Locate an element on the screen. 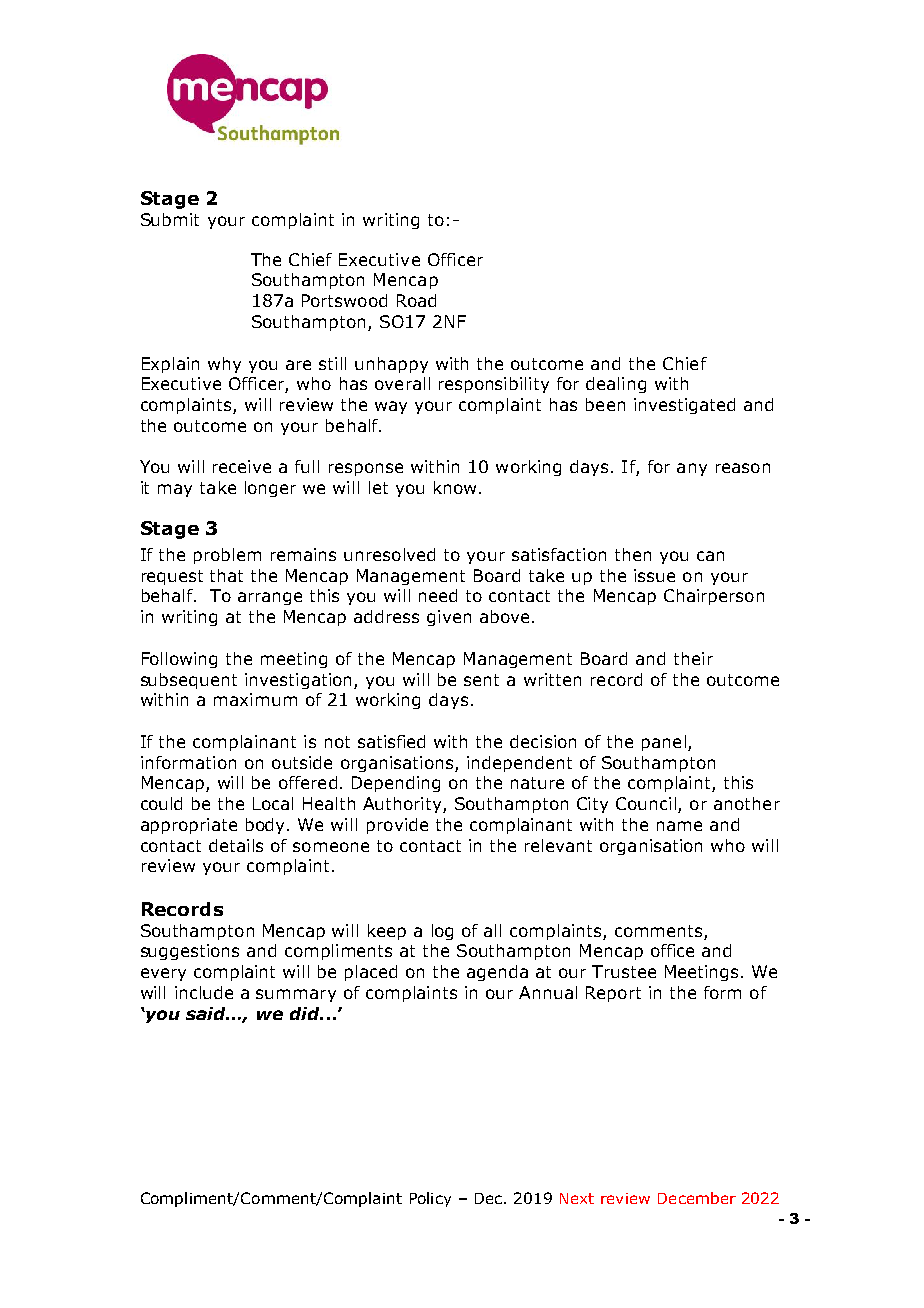  dealing is located at coordinates (616, 385).
